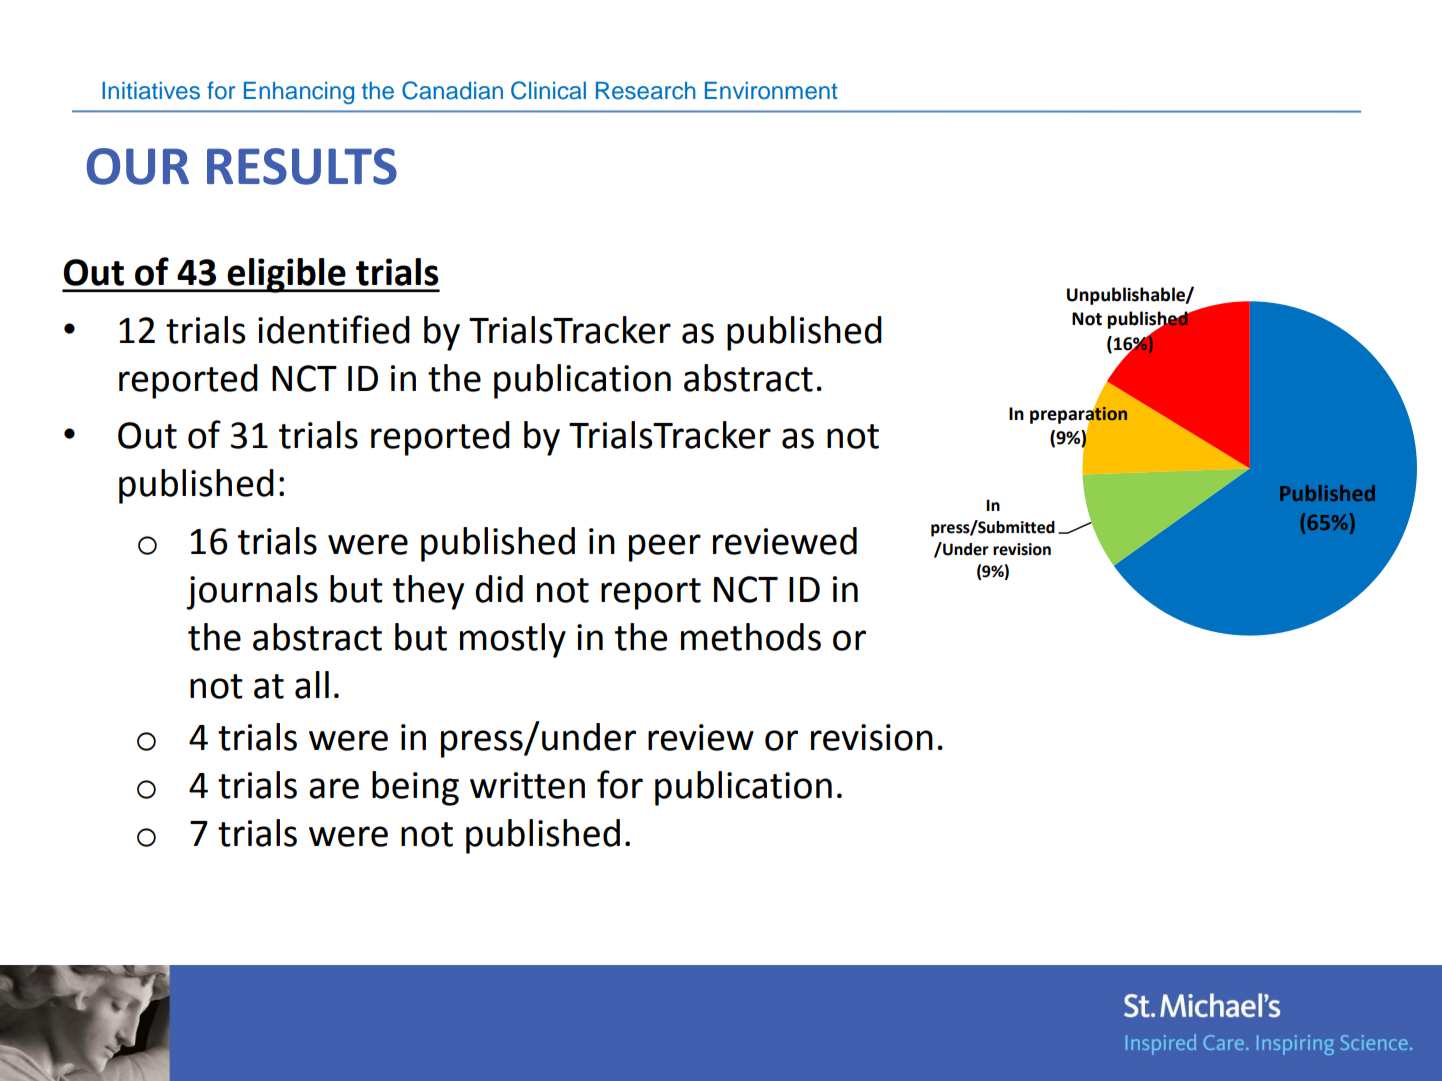  What do you see at coordinates (334, 788) in the image?
I see `are` at bounding box center [334, 788].
